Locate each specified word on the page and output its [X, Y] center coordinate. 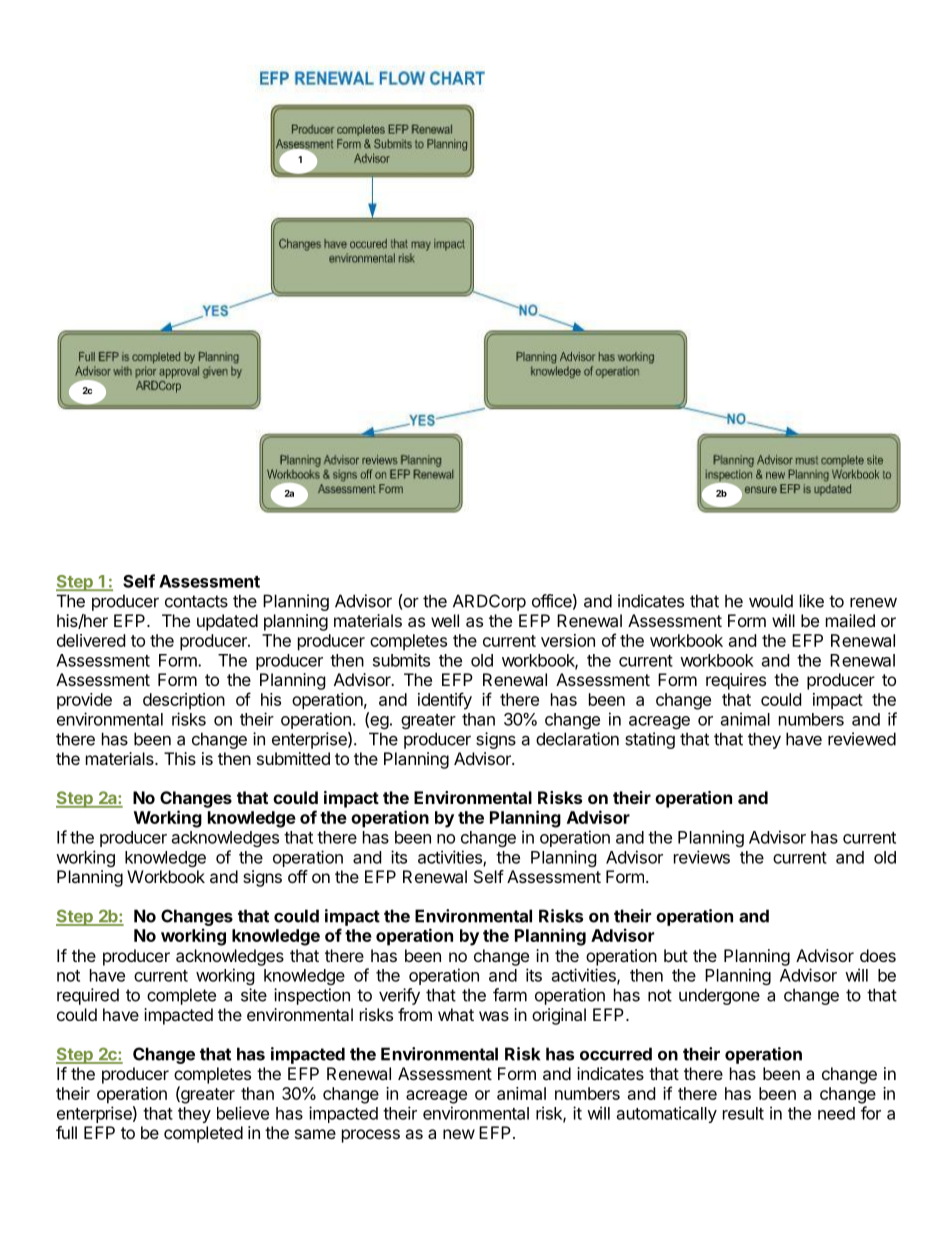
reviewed [862, 739]
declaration [577, 739]
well [445, 620]
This [180, 758]
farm [510, 995]
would [771, 601]
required [88, 996]
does [878, 955]
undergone [719, 996]
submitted [293, 758]
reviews [702, 857]
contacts [196, 601]
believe [243, 1113]
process [371, 1136]
